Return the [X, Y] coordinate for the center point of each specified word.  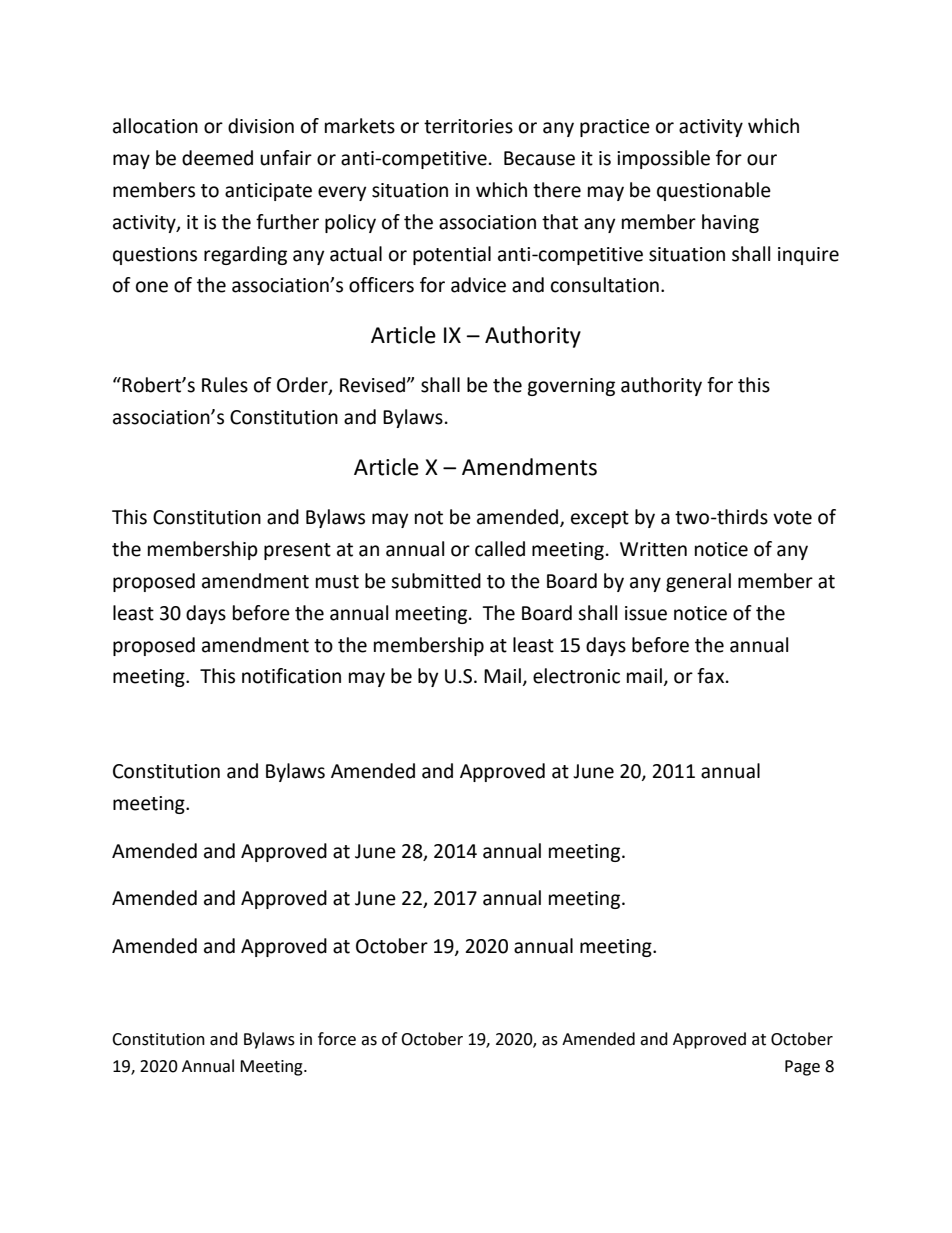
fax [712, 676]
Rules [225, 385]
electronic [576, 676]
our [762, 160]
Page [802, 1068]
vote [792, 518]
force [337, 1039]
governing [571, 387]
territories [468, 126]
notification [291, 676]
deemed [217, 158]
